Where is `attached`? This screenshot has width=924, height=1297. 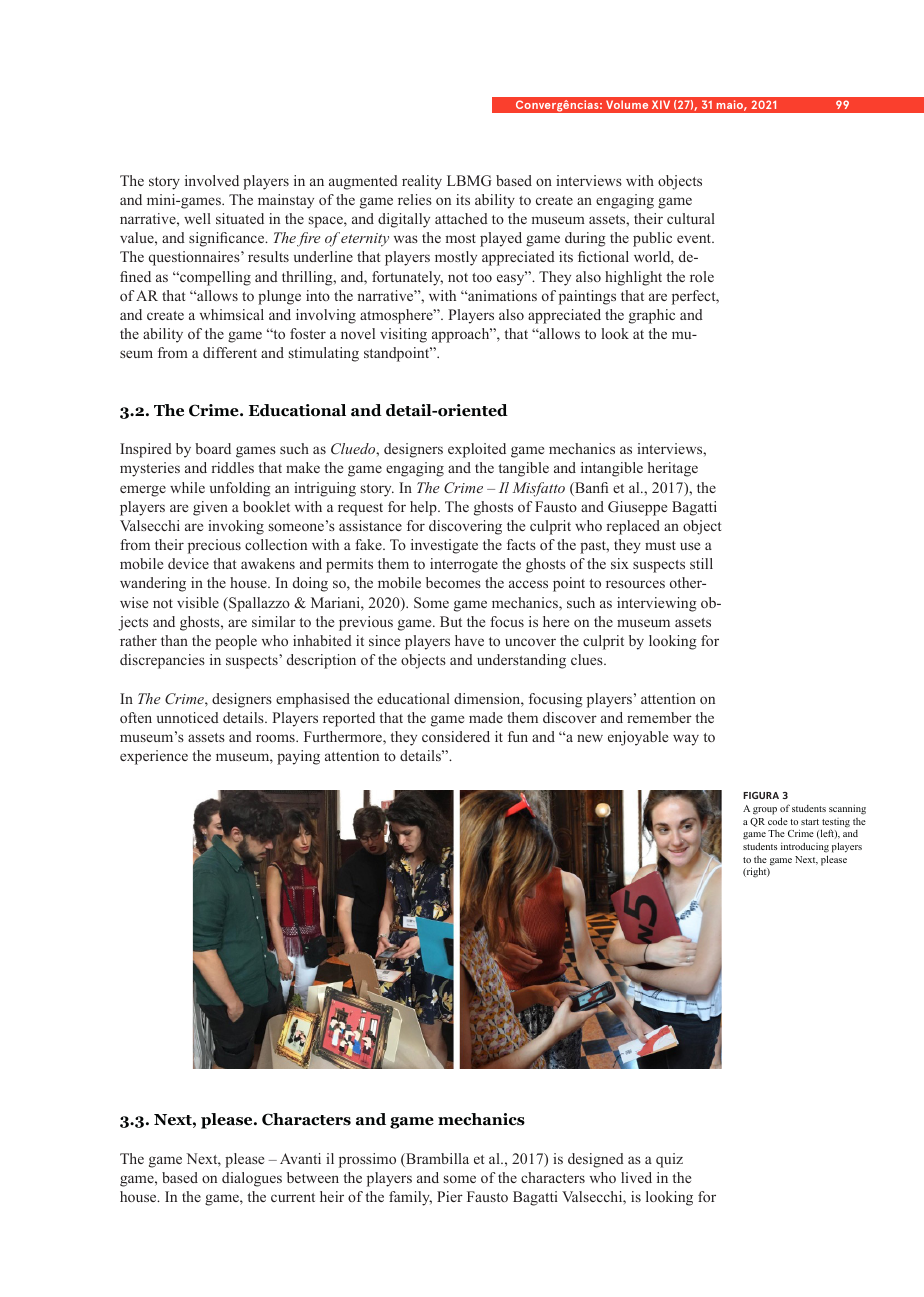 attached is located at coordinates (461, 218).
